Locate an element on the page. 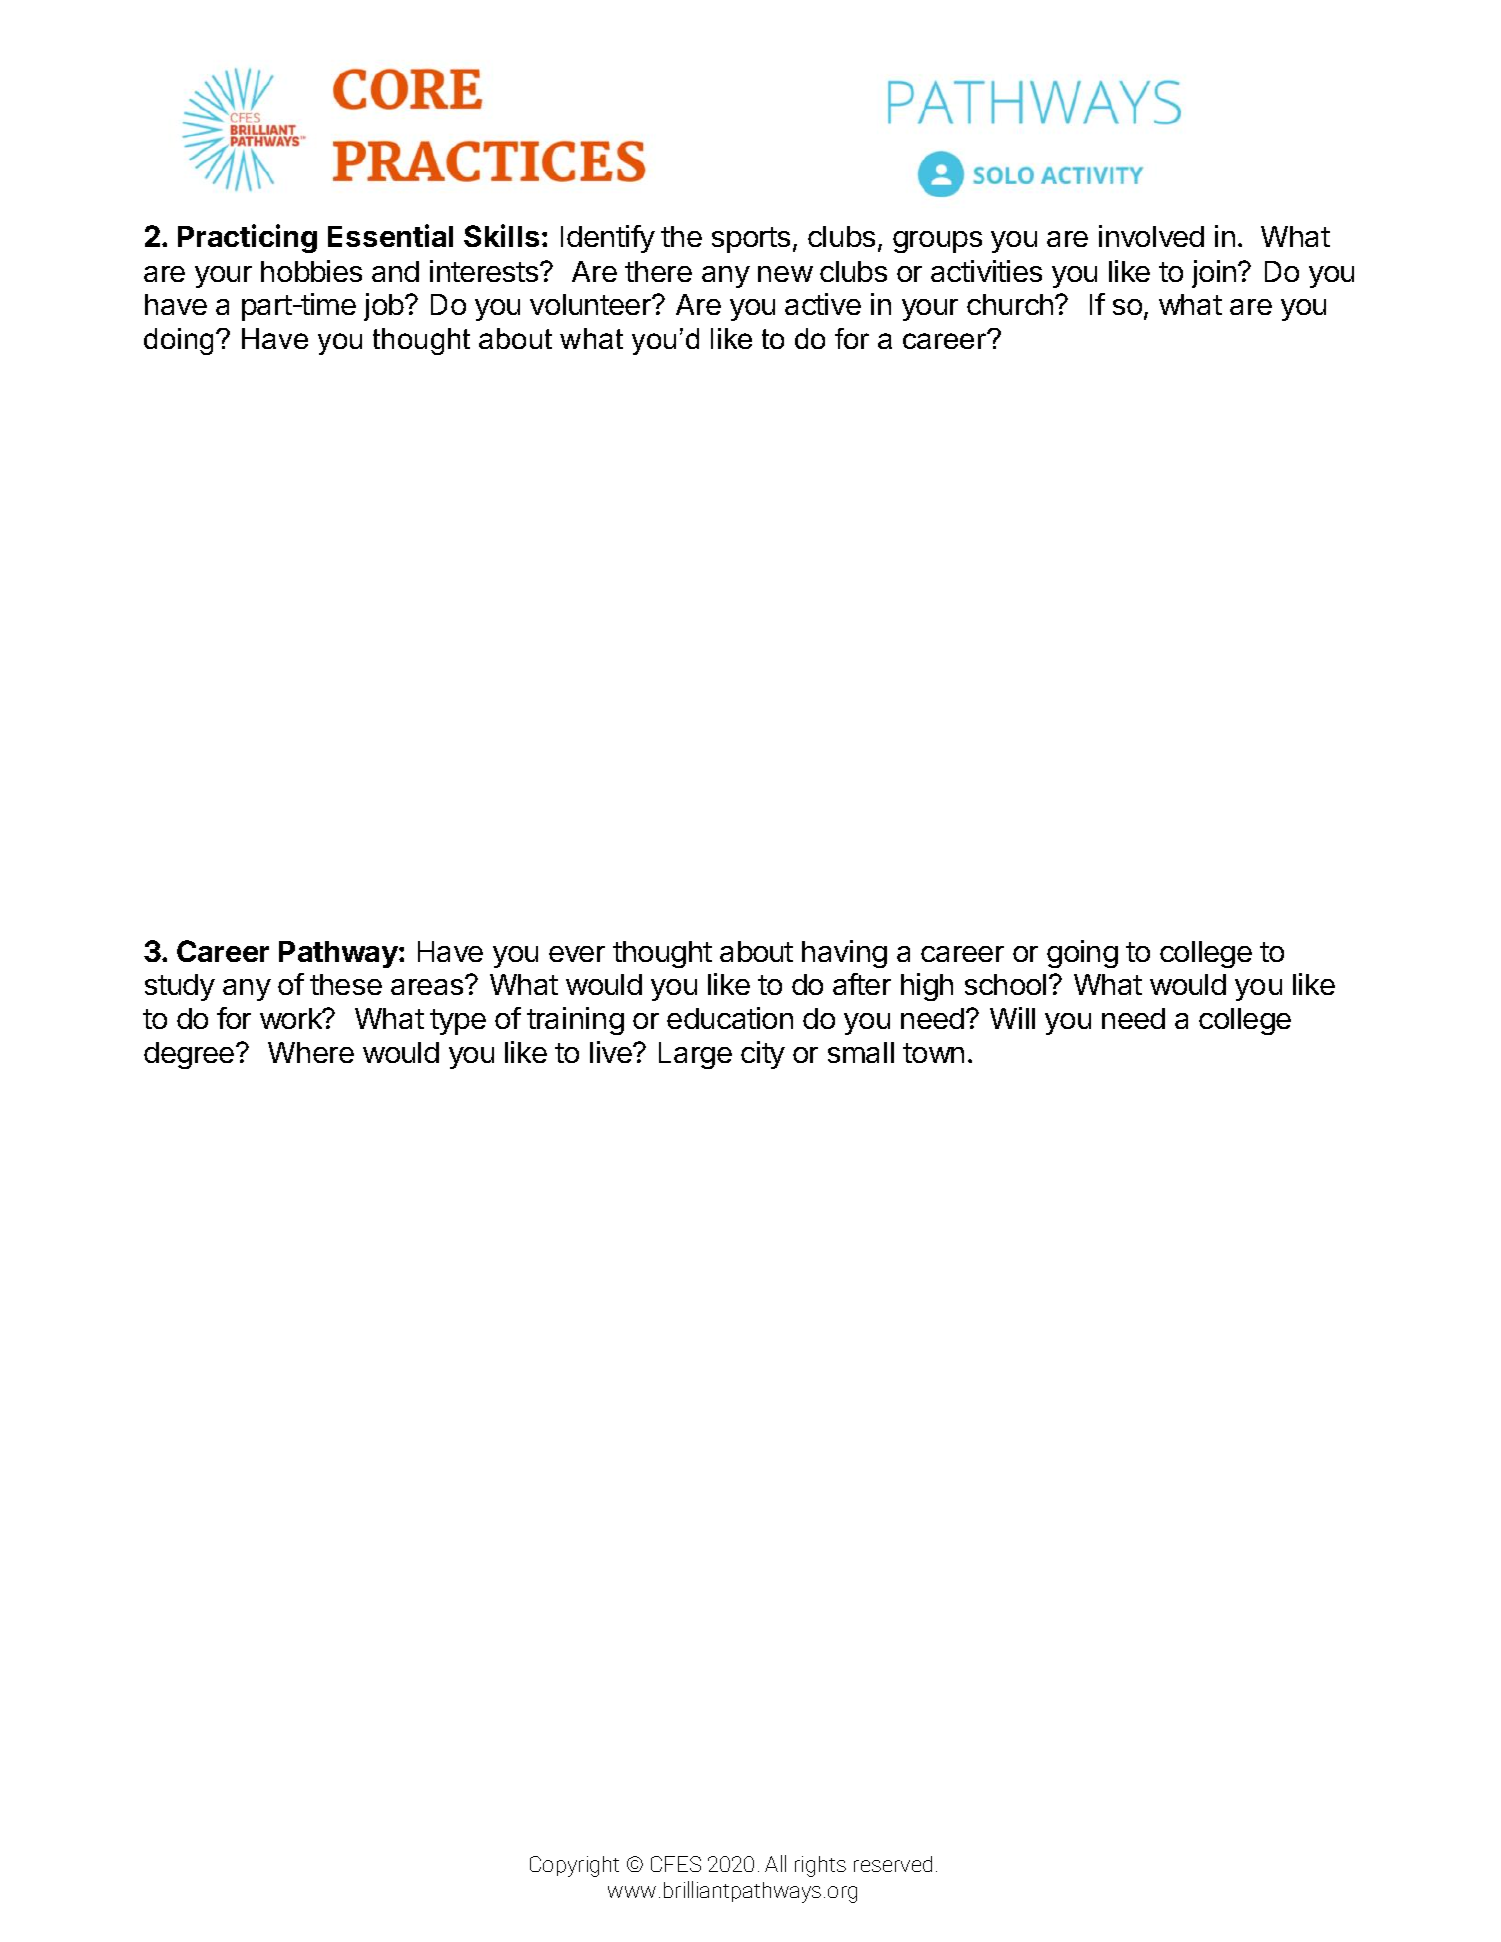 The width and height of the image is (1501, 1942). volunteer is located at coordinates (592, 304).
